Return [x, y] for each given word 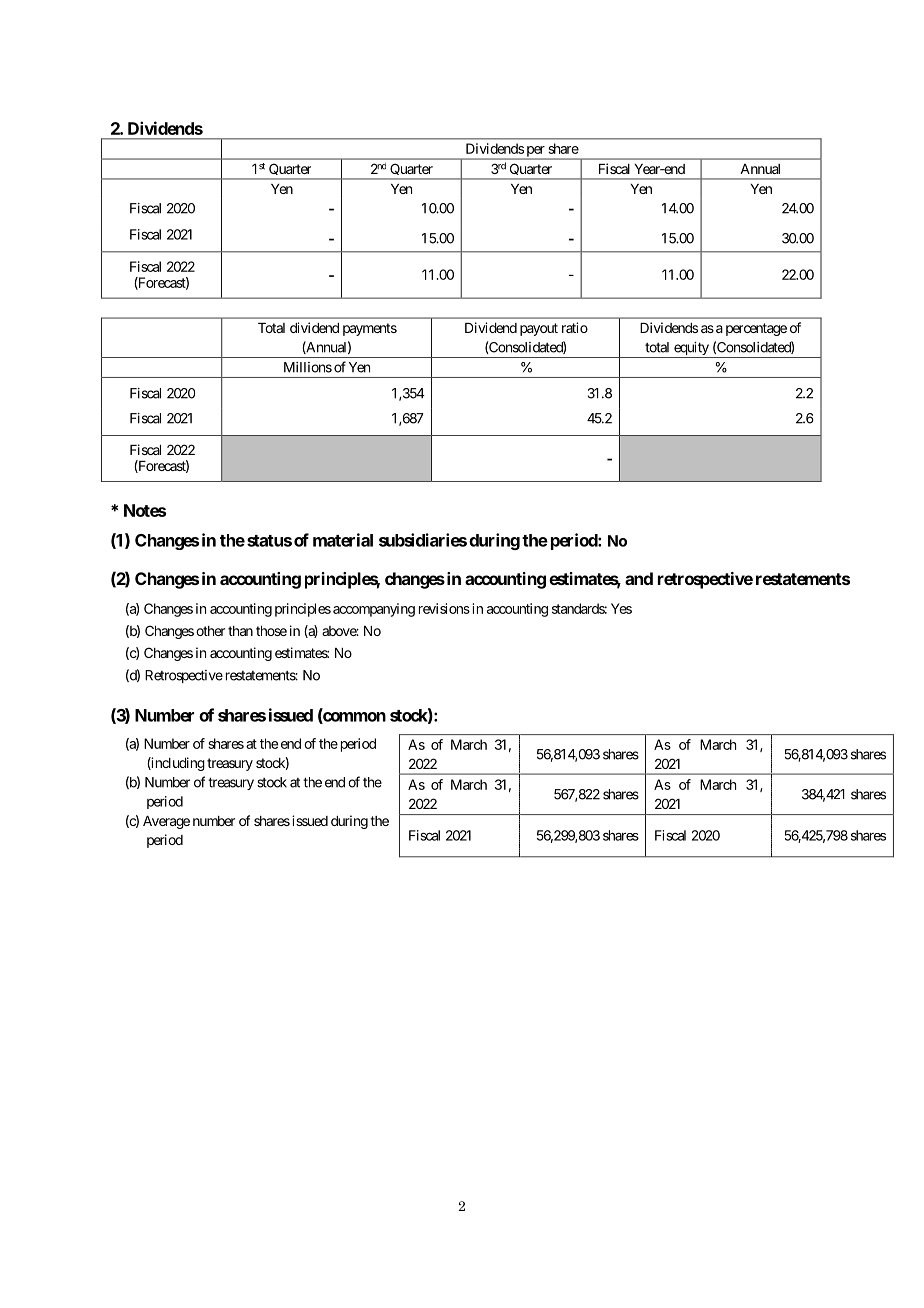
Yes [621, 608]
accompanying [374, 610]
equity [691, 350]
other [210, 631]
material [343, 540]
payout [539, 329]
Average [166, 822]
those [271, 631]
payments [370, 329]
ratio [575, 327]
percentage [756, 329]
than [240, 631]
